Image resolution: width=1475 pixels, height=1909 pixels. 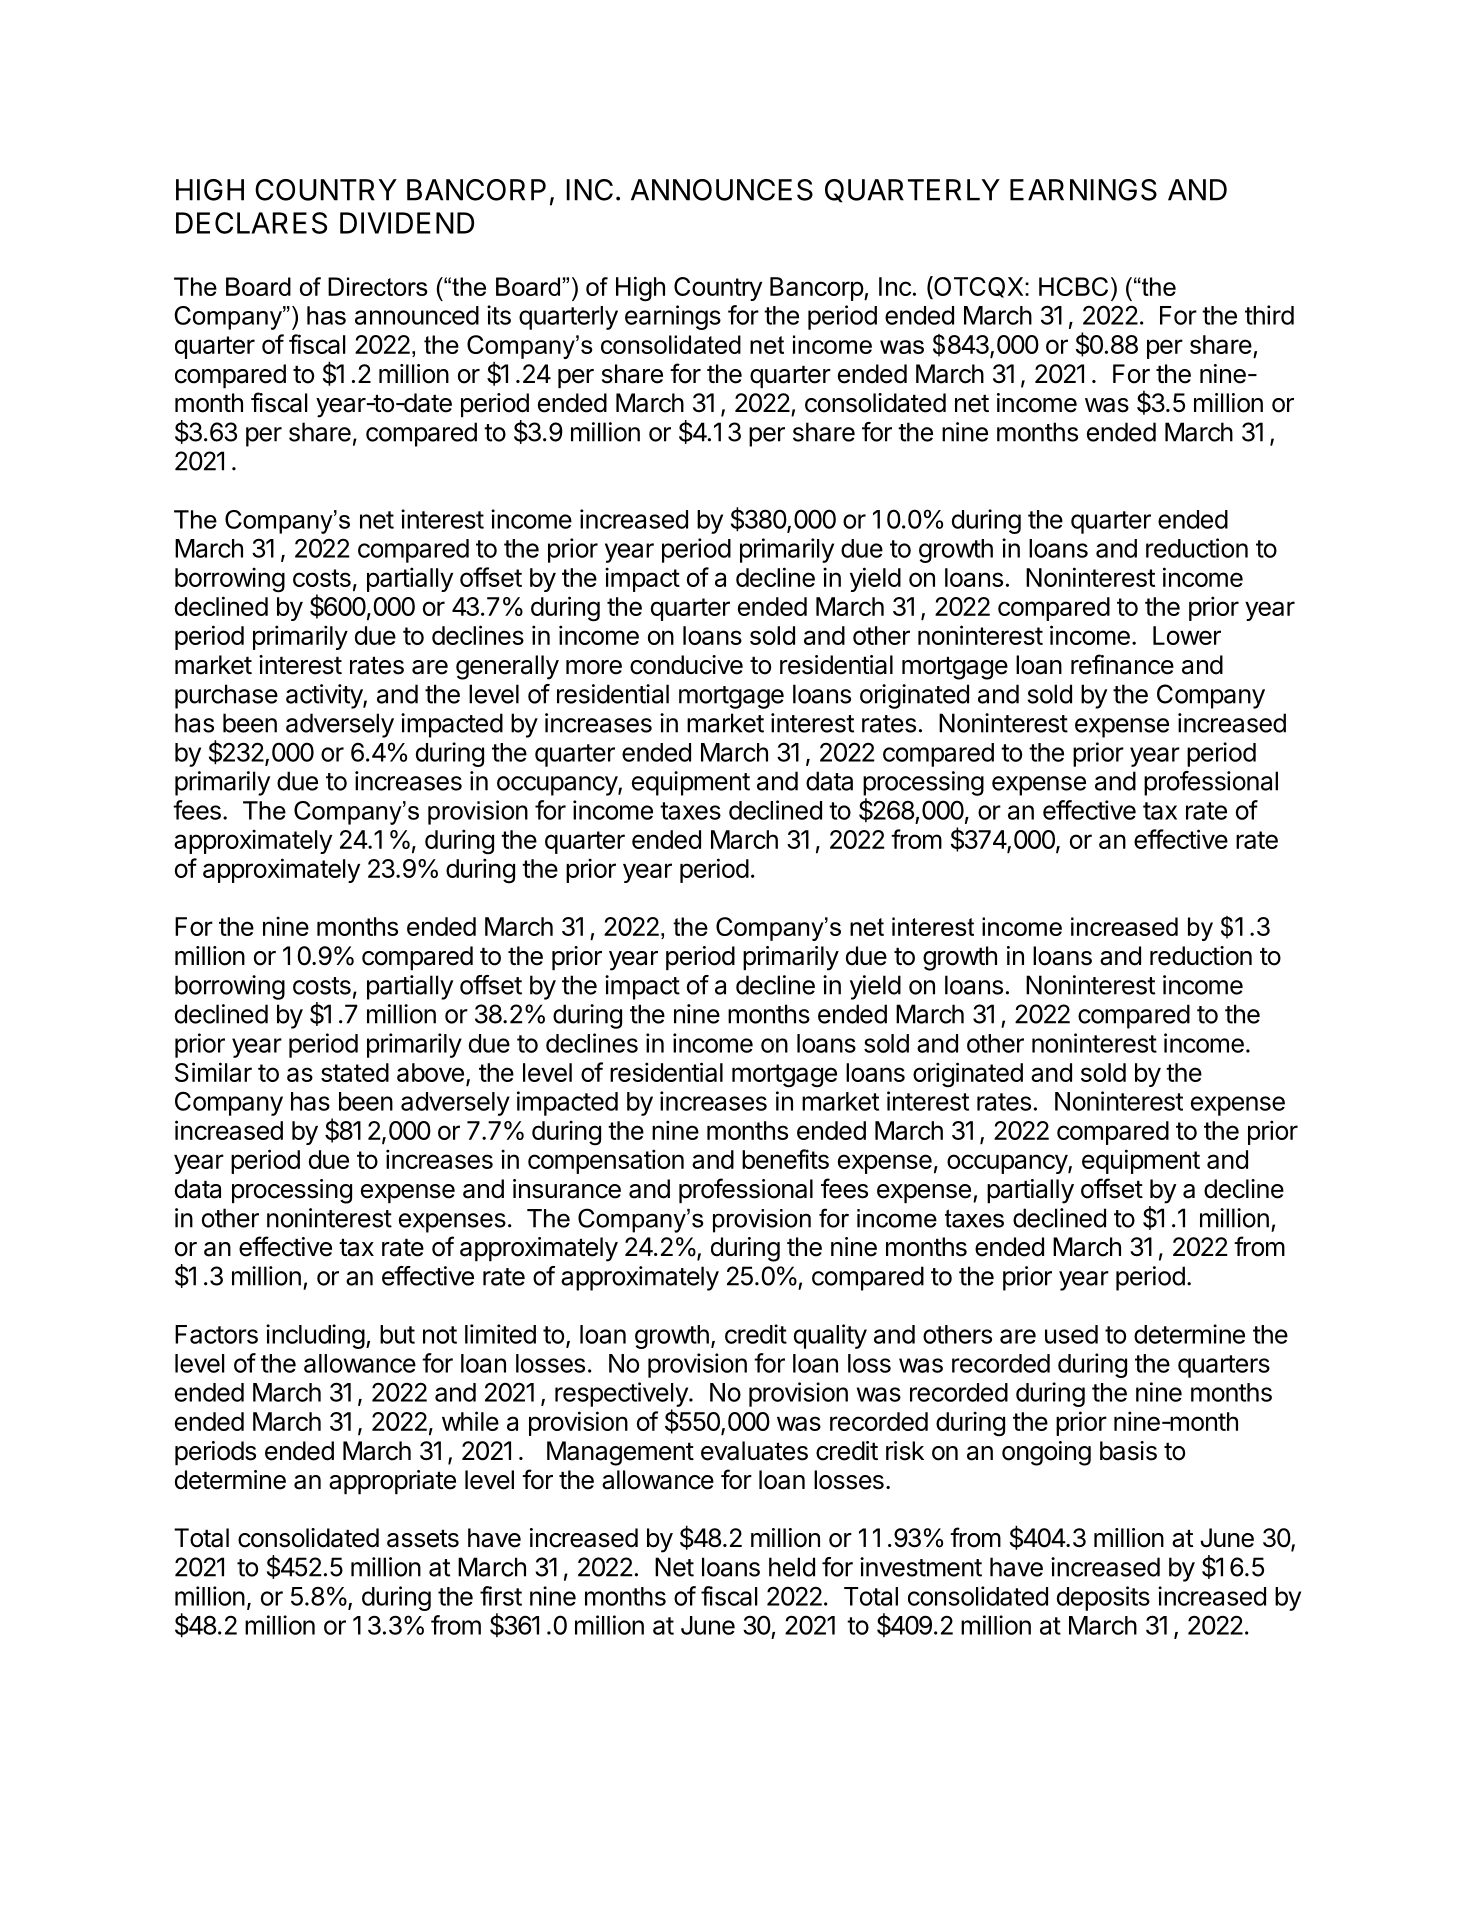 What do you see at coordinates (407, 223) in the screenshot?
I see `DIVIDEND` at bounding box center [407, 223].
